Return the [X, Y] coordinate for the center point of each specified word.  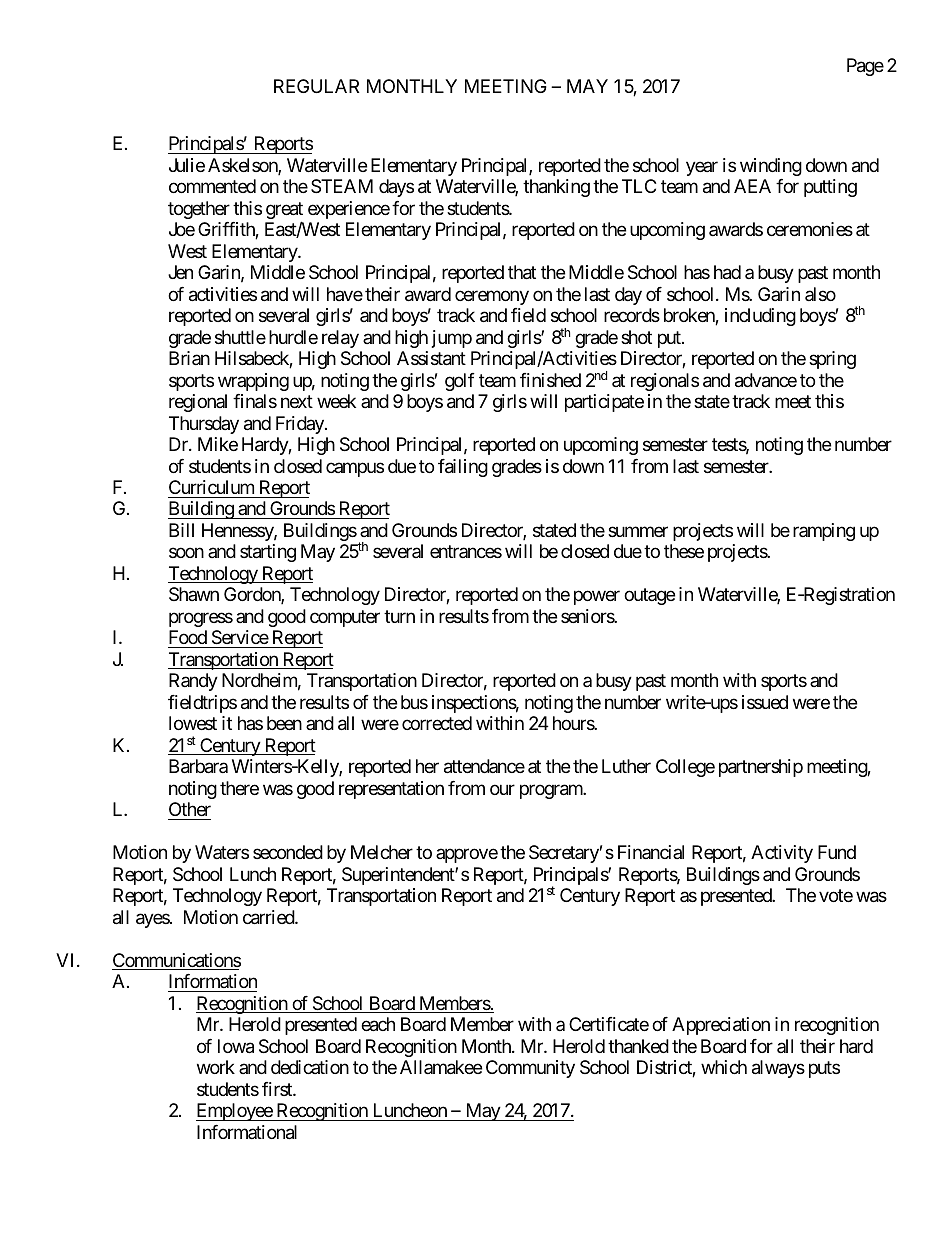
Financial [651, 852]
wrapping [253, 382]
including [760, 317]
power [597, 598]
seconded [288, 852]
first [278, 1089]
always [778, 1069]
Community [530, 1069]
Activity [782, 854]
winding [771, 167]
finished [550, 380]
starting [268, 553]
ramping [824, 532]
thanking [556, 188]
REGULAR [316, 86]
